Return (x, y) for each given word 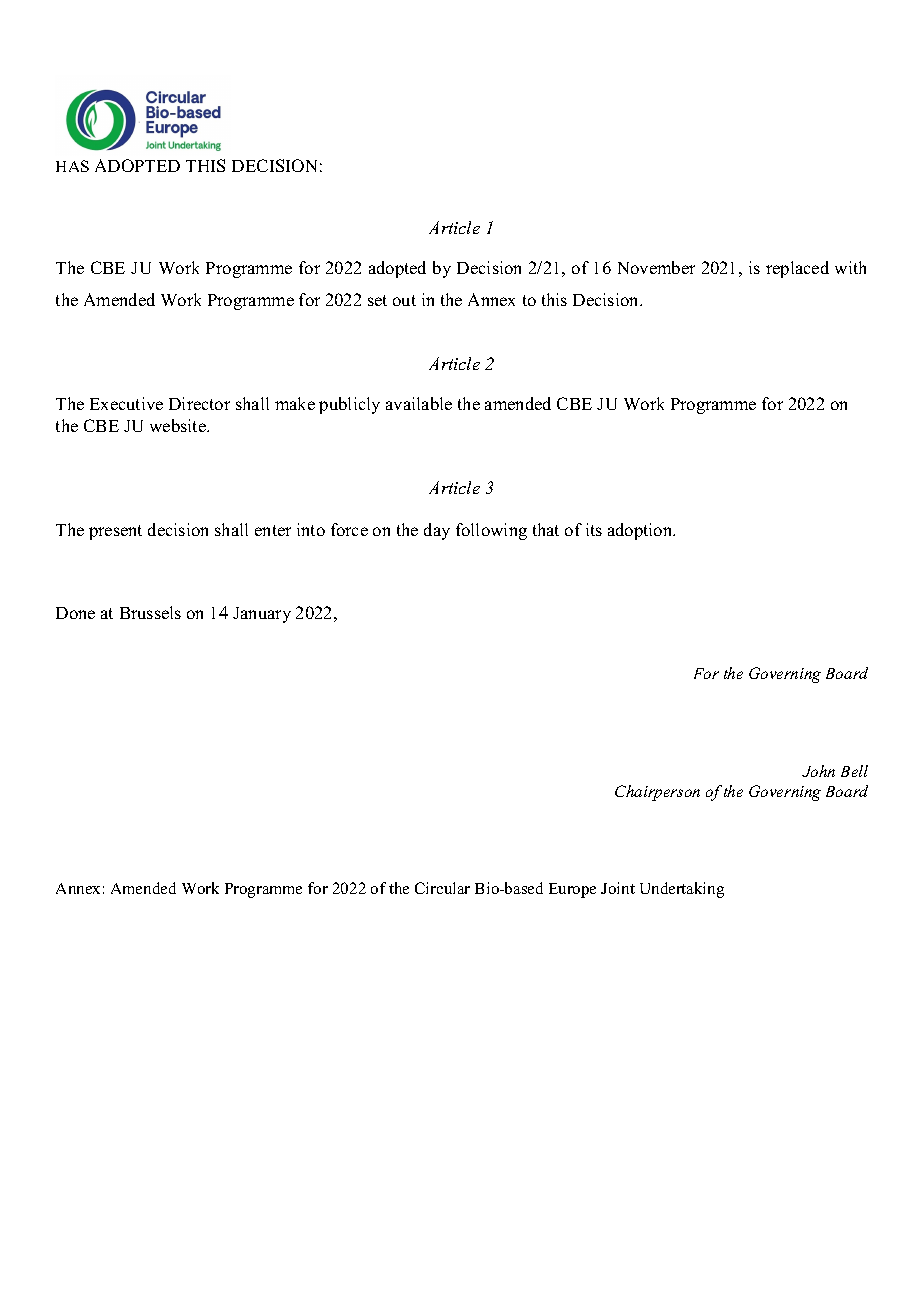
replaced (797, 269)
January (262, 615)
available (419, 403)
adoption (641, 531)
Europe (572, 890)
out (404, 300)
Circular (442, 888)
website (179, 425)
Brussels (150, 612)
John (818, 771)
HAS (72, 166)
